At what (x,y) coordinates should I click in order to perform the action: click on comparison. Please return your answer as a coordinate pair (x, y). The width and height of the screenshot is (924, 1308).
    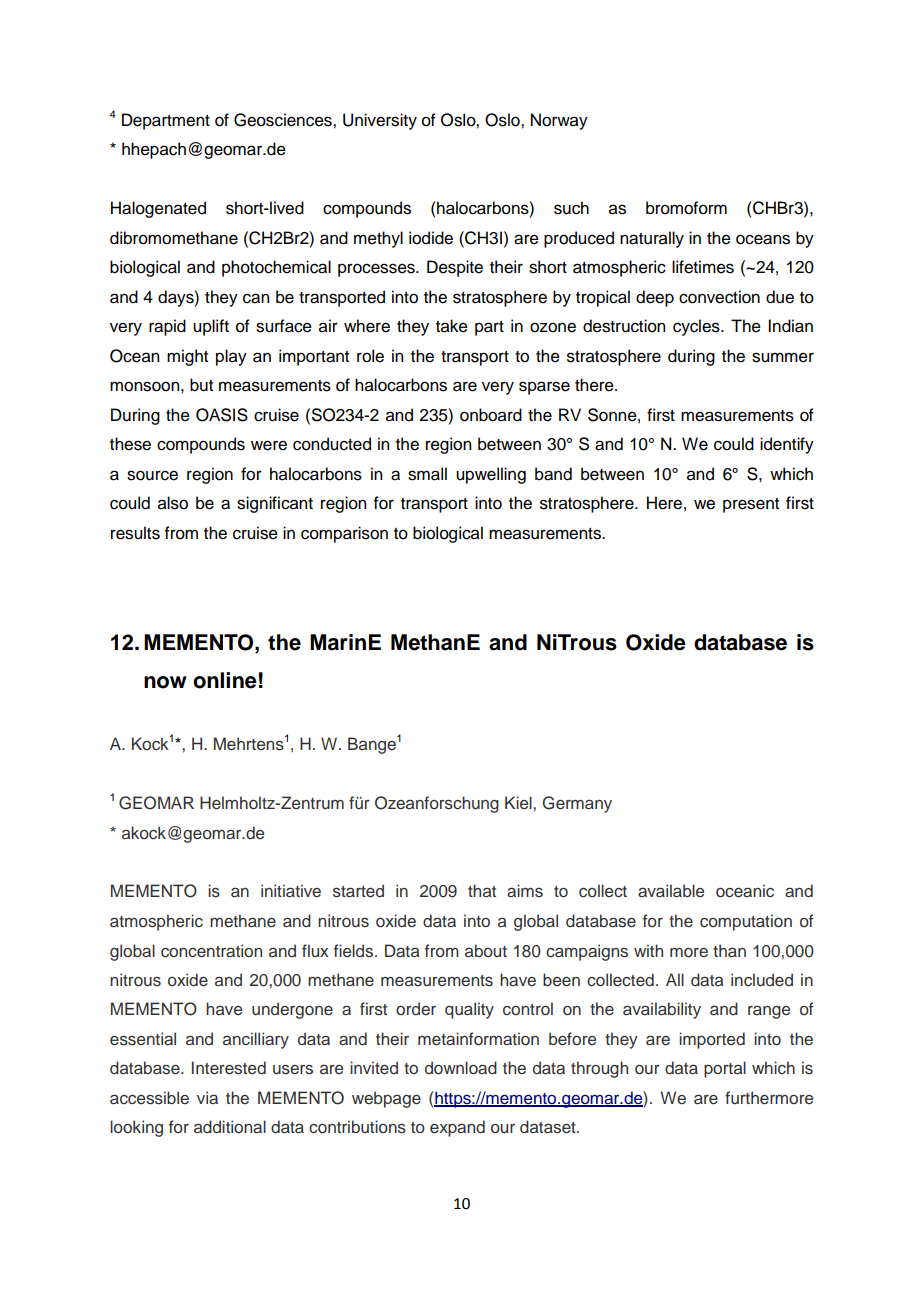
    Looking at the image, I should click on (344, 534).
